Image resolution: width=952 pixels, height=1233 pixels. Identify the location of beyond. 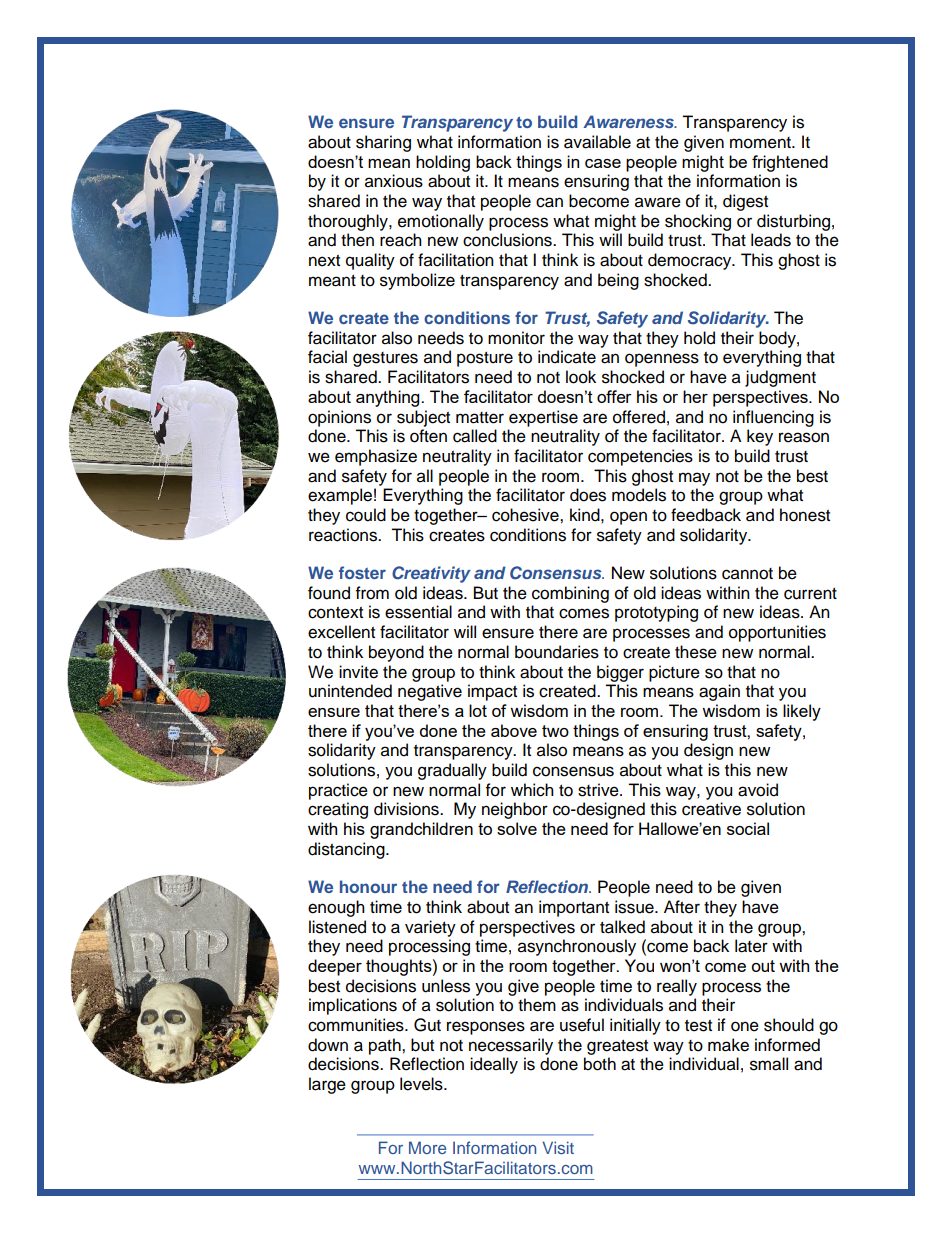
(396, 653).
